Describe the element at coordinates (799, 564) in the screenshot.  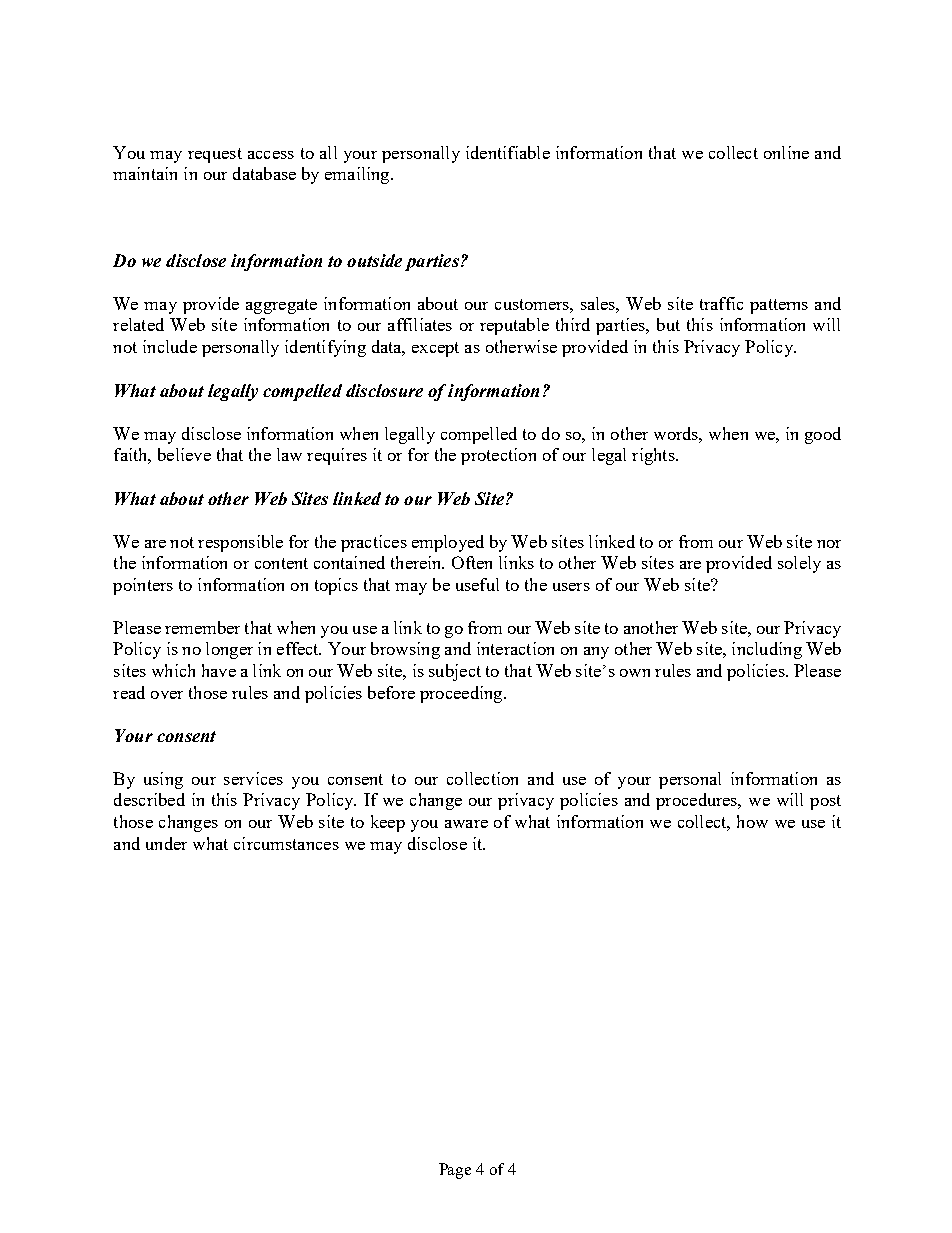
I see `solely` at that location.
